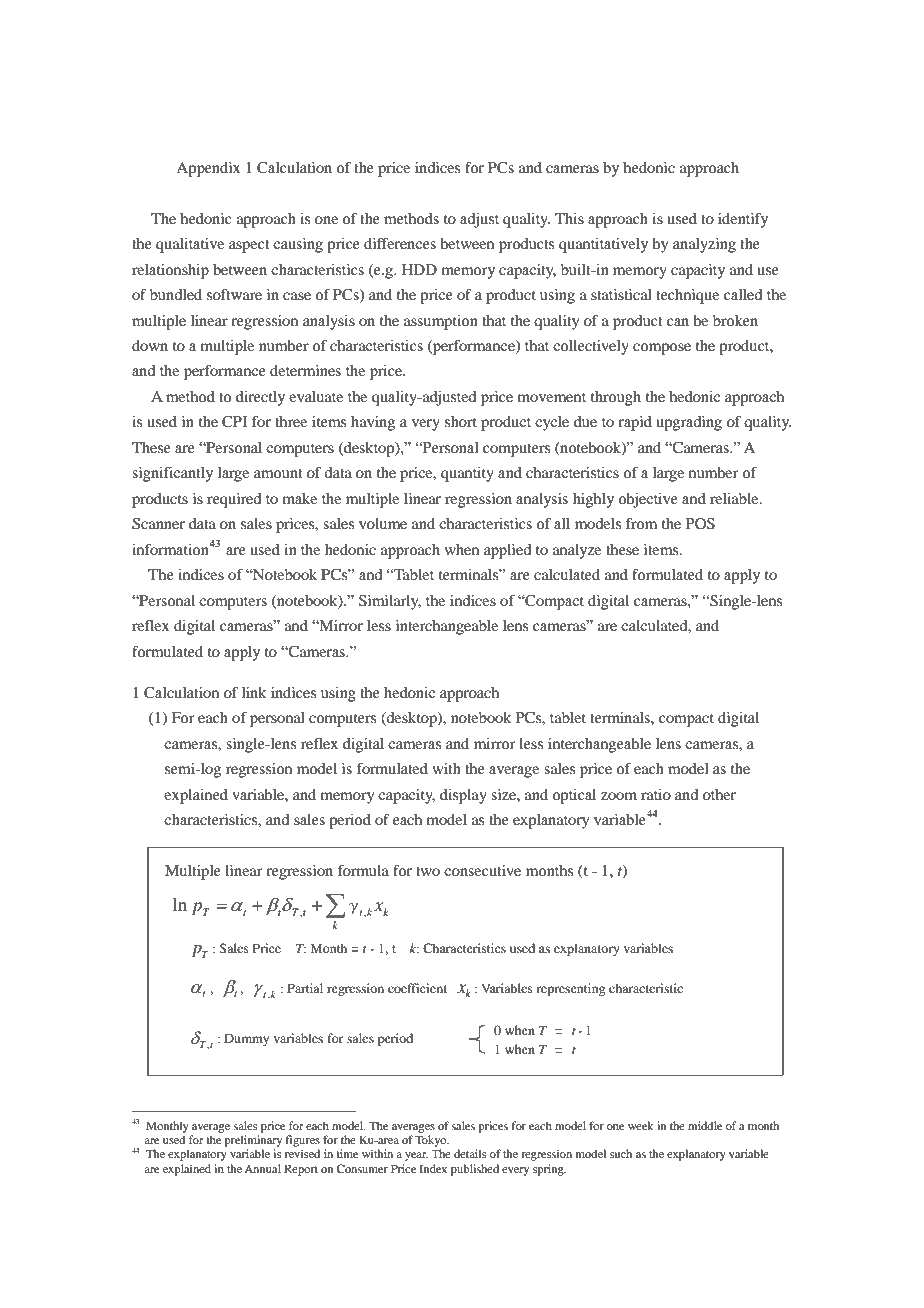  Describe the element at coordinates (656, 794) in the screenshot. I see `ratio` at that location.
